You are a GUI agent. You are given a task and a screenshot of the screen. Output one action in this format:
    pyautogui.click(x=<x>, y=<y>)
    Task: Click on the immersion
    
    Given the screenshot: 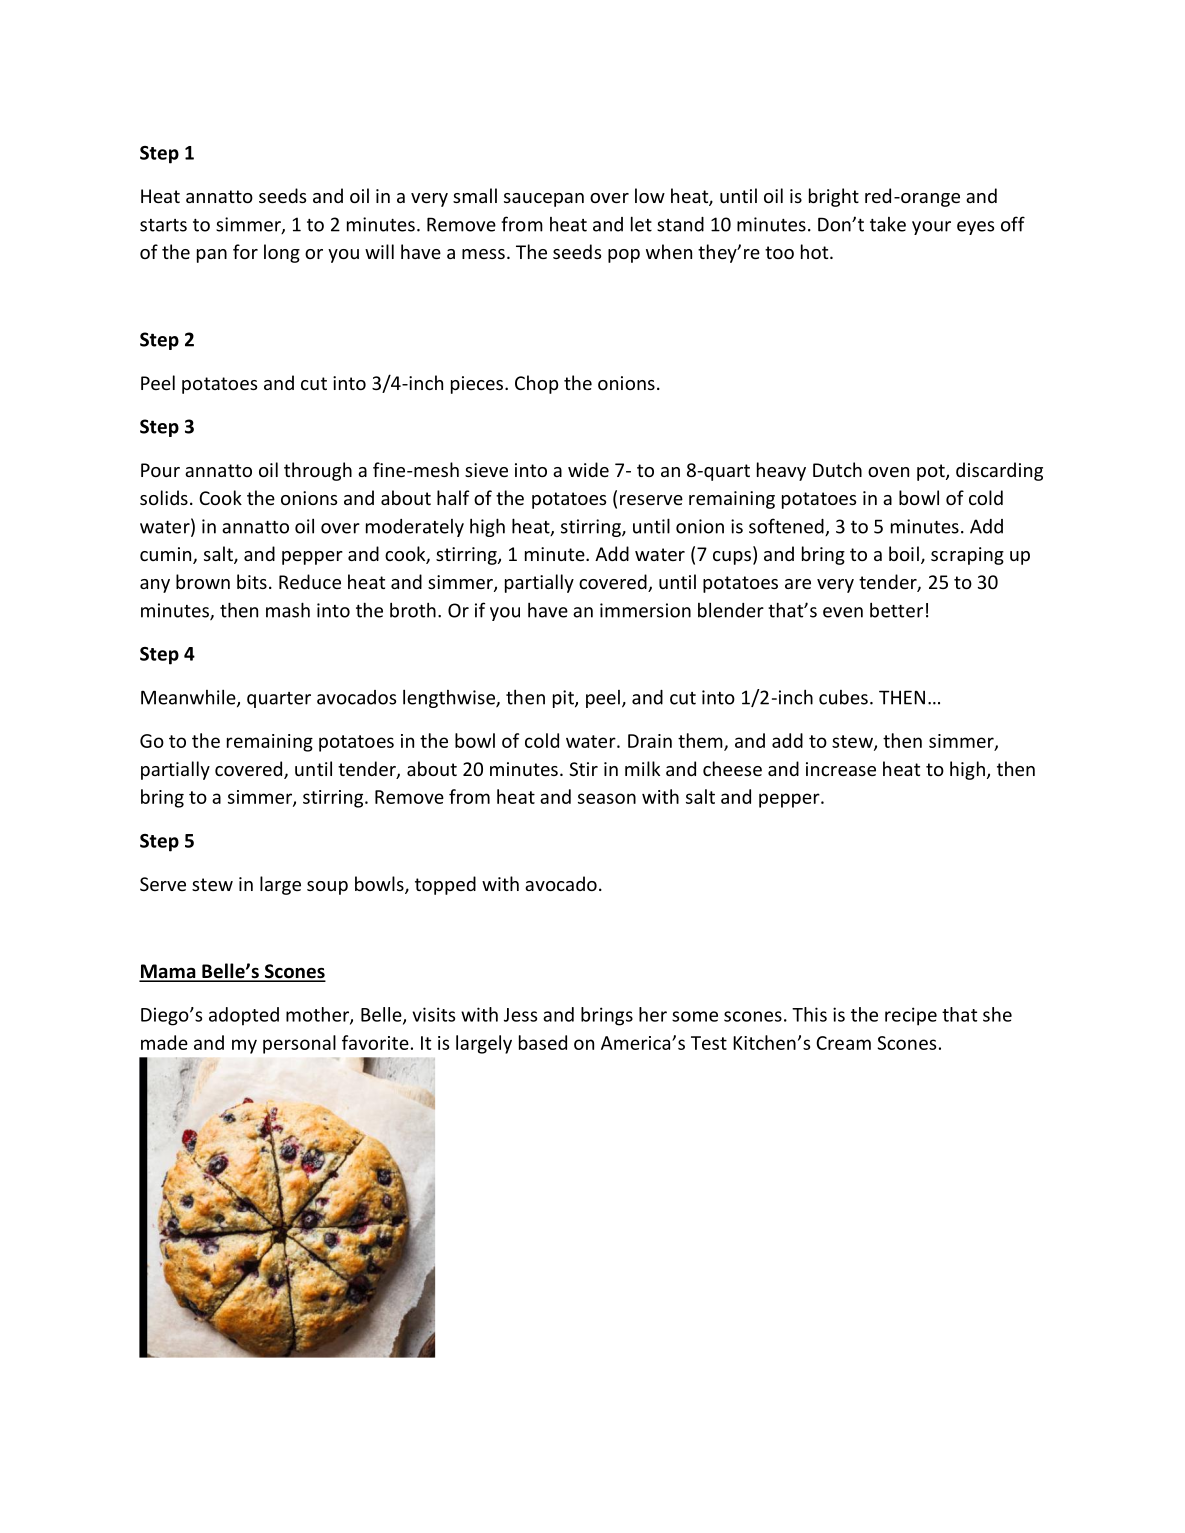 What is the action you would take?
    pyautogui.click(x=645, y=610)
